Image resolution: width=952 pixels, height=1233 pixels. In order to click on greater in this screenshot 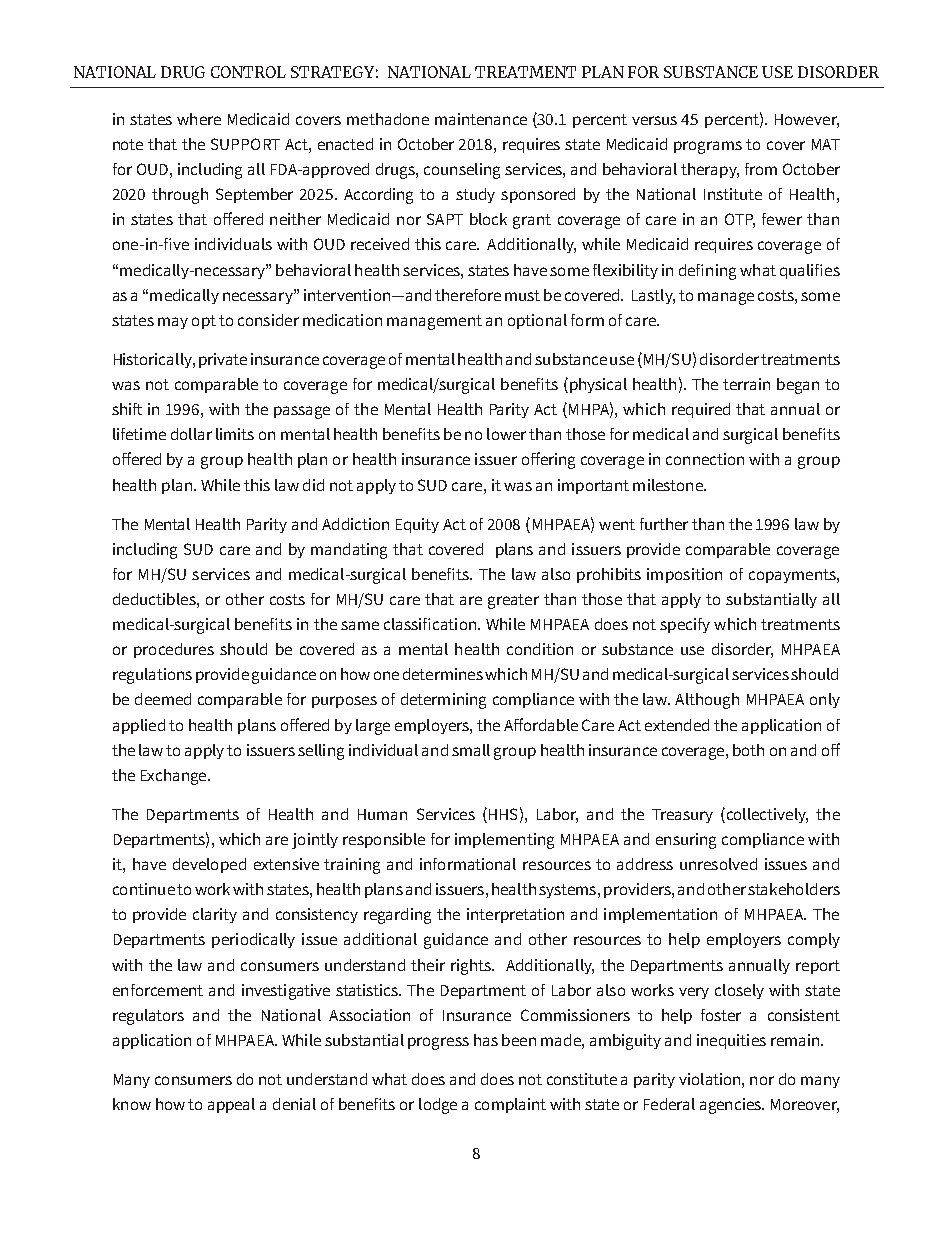, I will do `click(513, 601)`.
